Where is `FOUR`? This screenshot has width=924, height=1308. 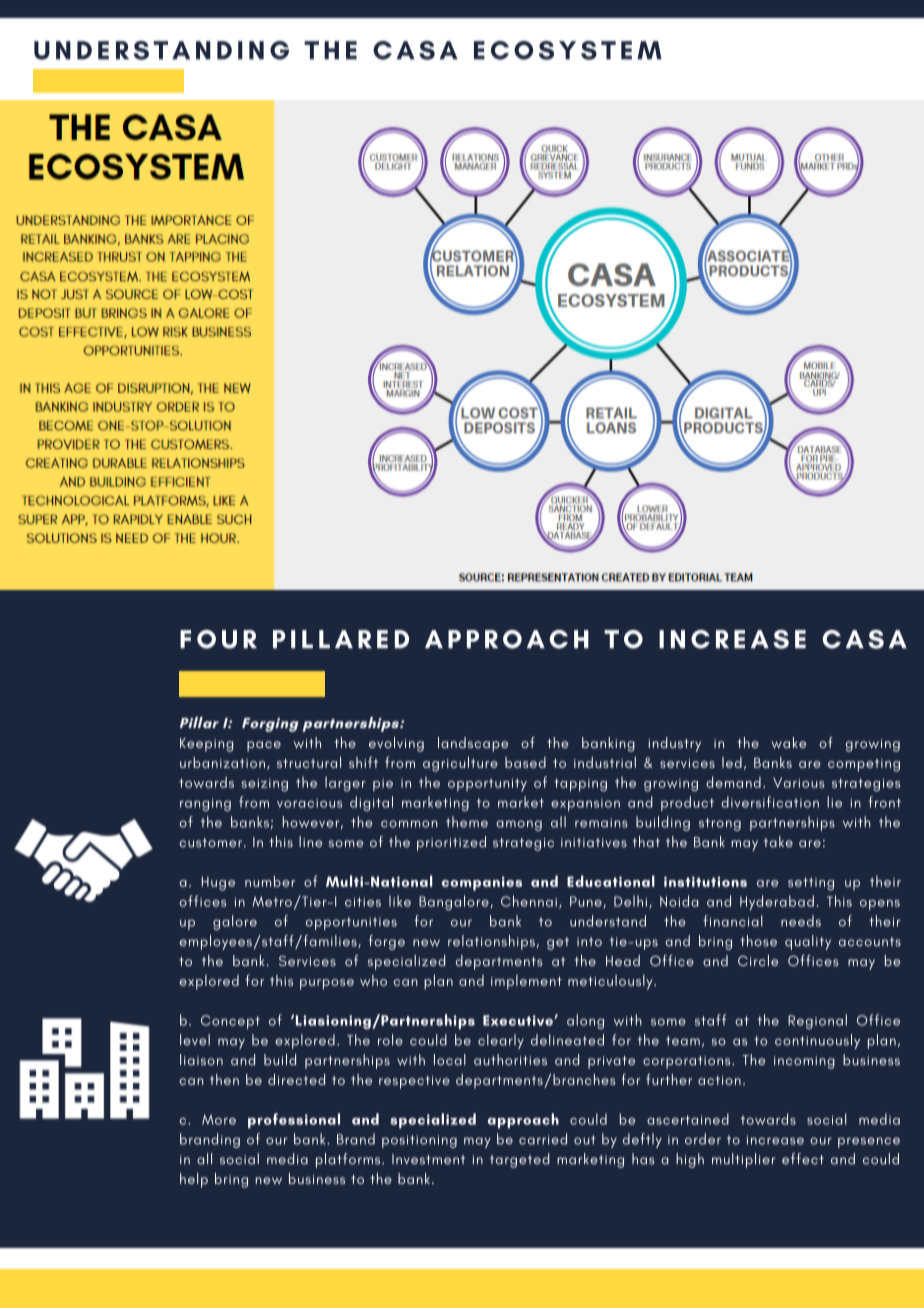 FOUR is located at coordinates (218, 639).
